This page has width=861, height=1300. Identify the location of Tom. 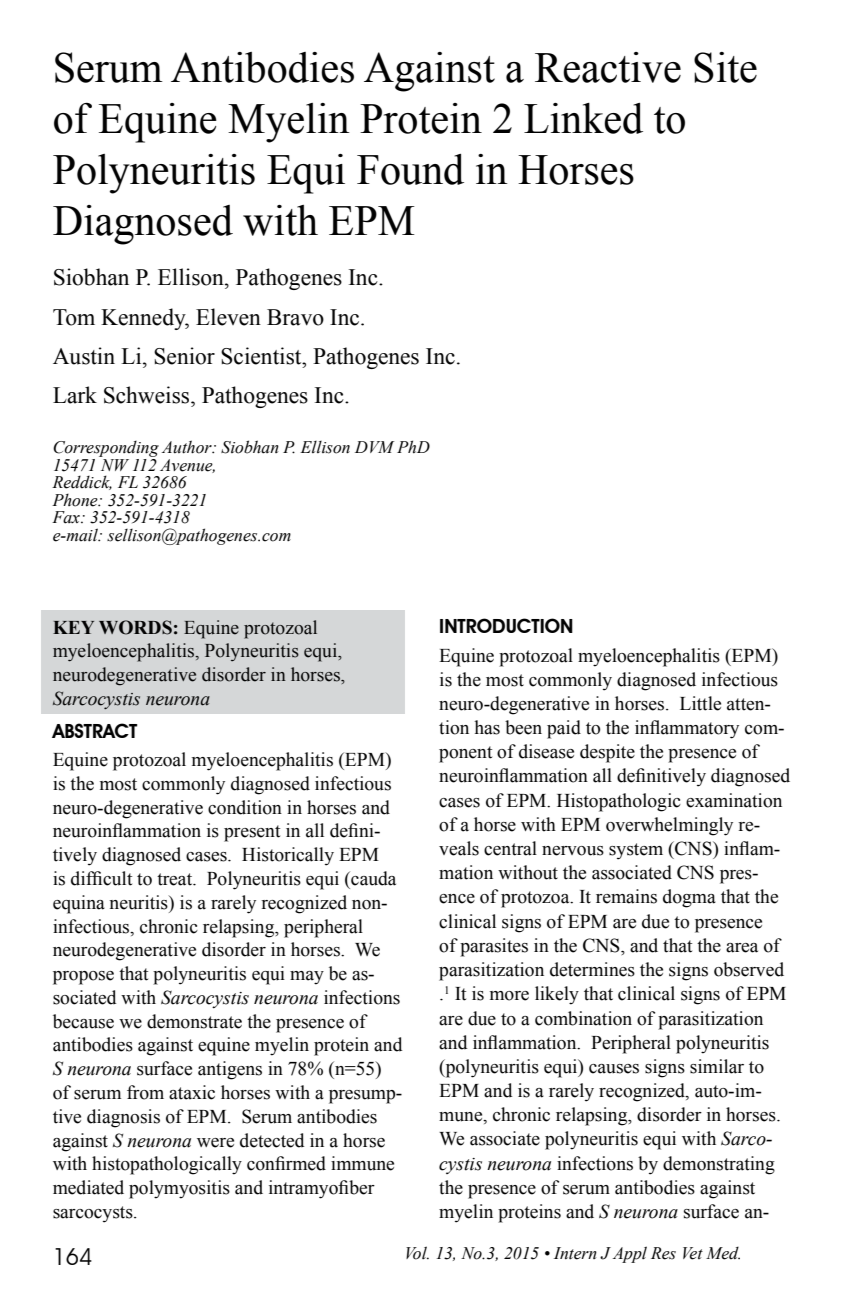
(74, 317).
